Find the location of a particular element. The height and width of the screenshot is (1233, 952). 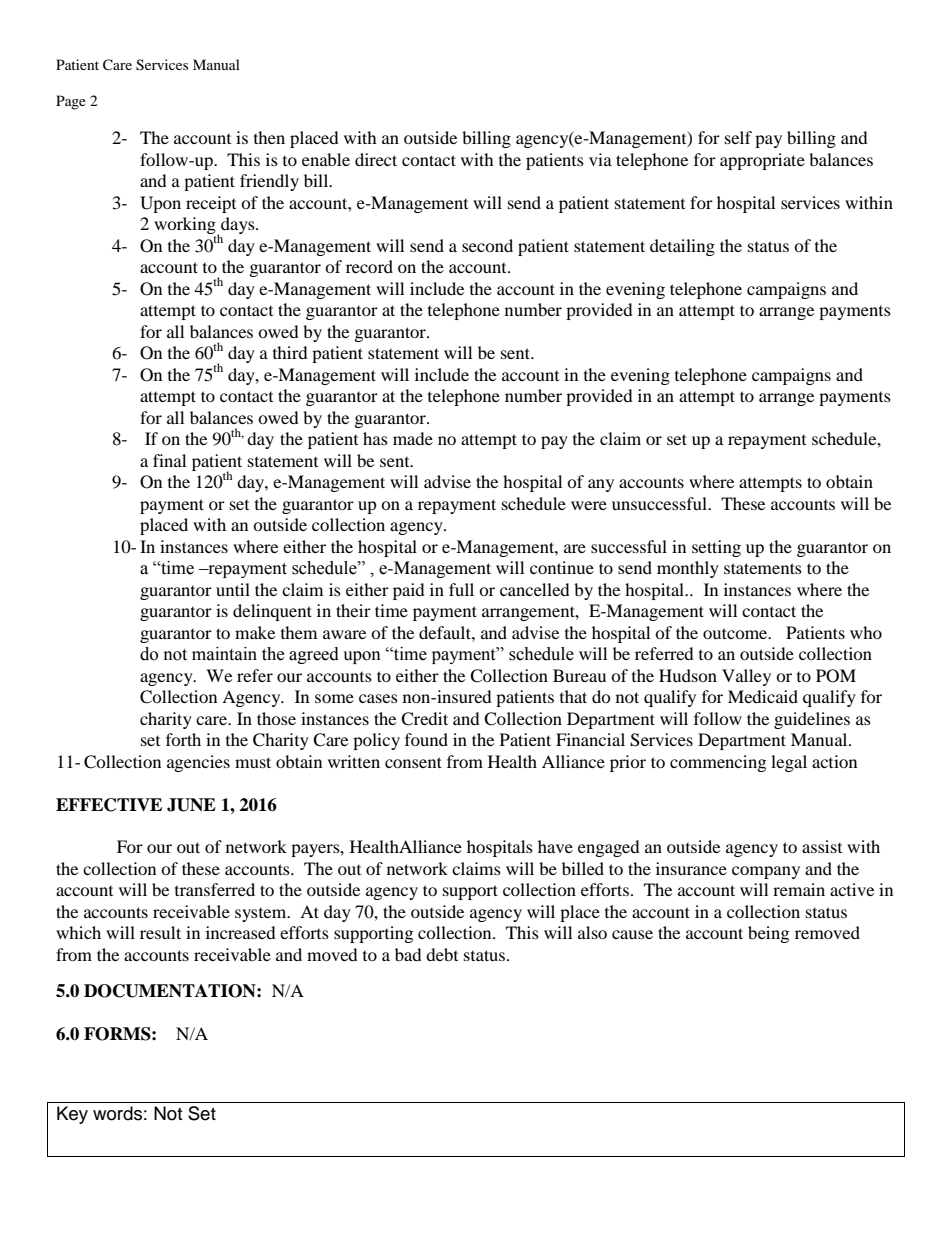

final is located at coordinates (169, 460).
